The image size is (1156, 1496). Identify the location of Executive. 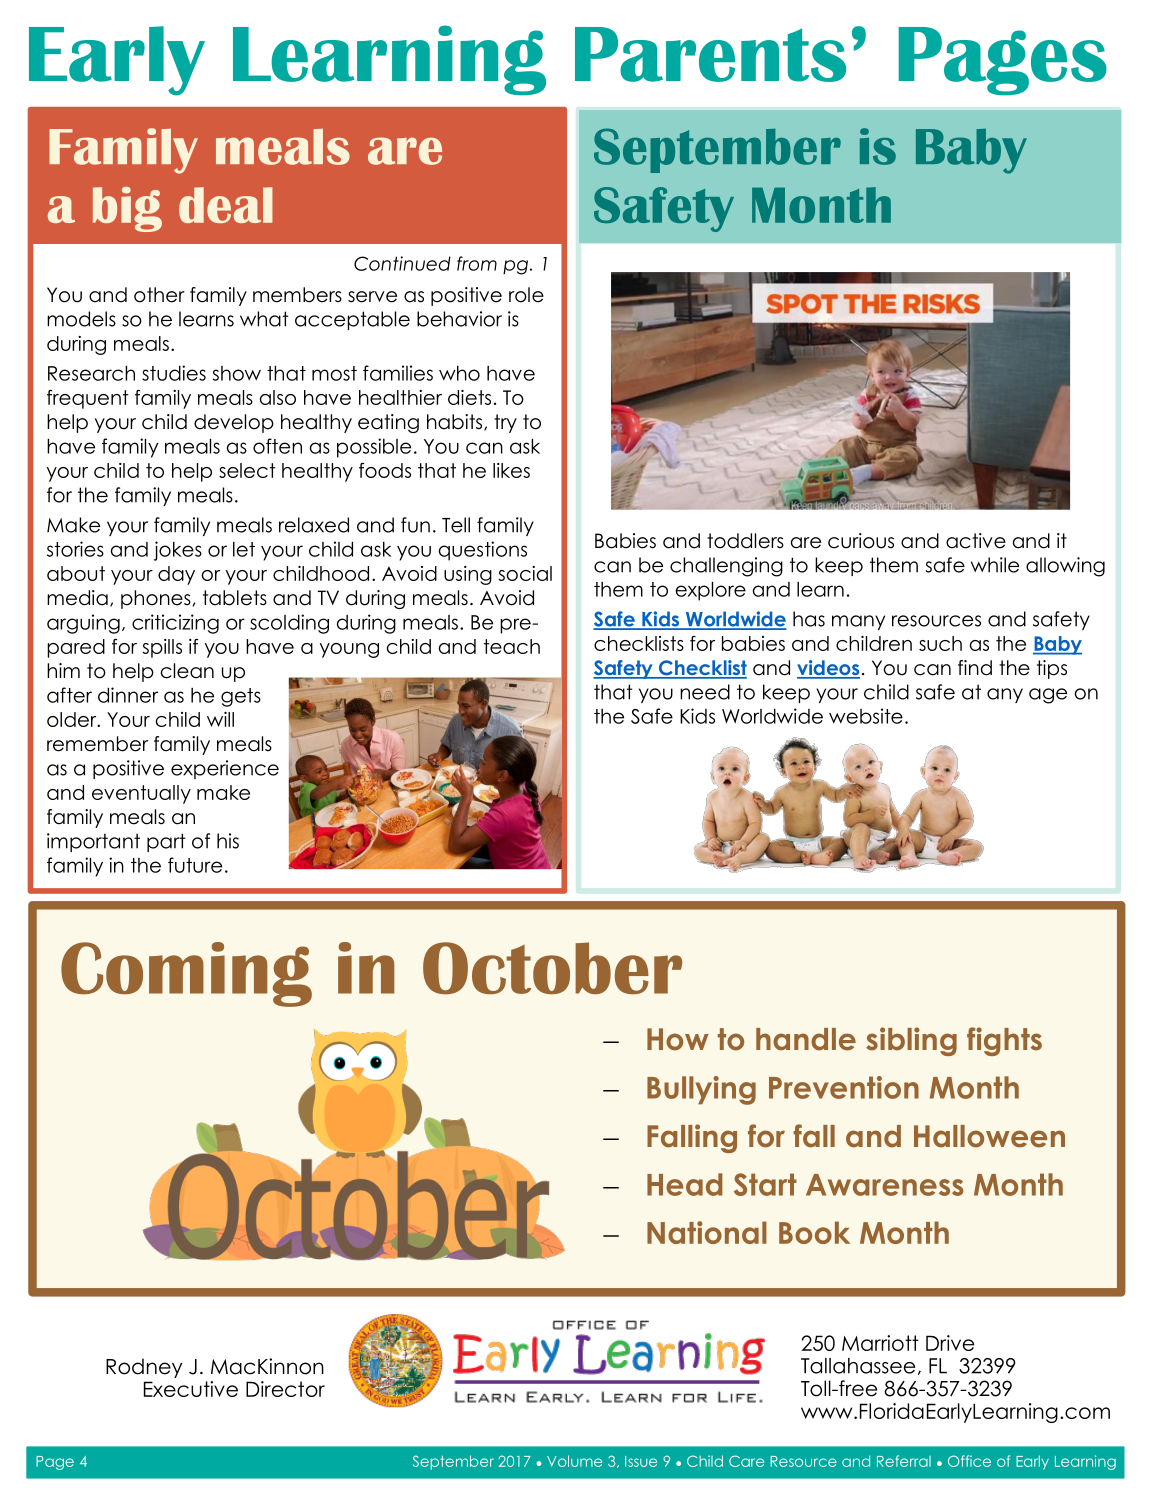
(191, 1389).
